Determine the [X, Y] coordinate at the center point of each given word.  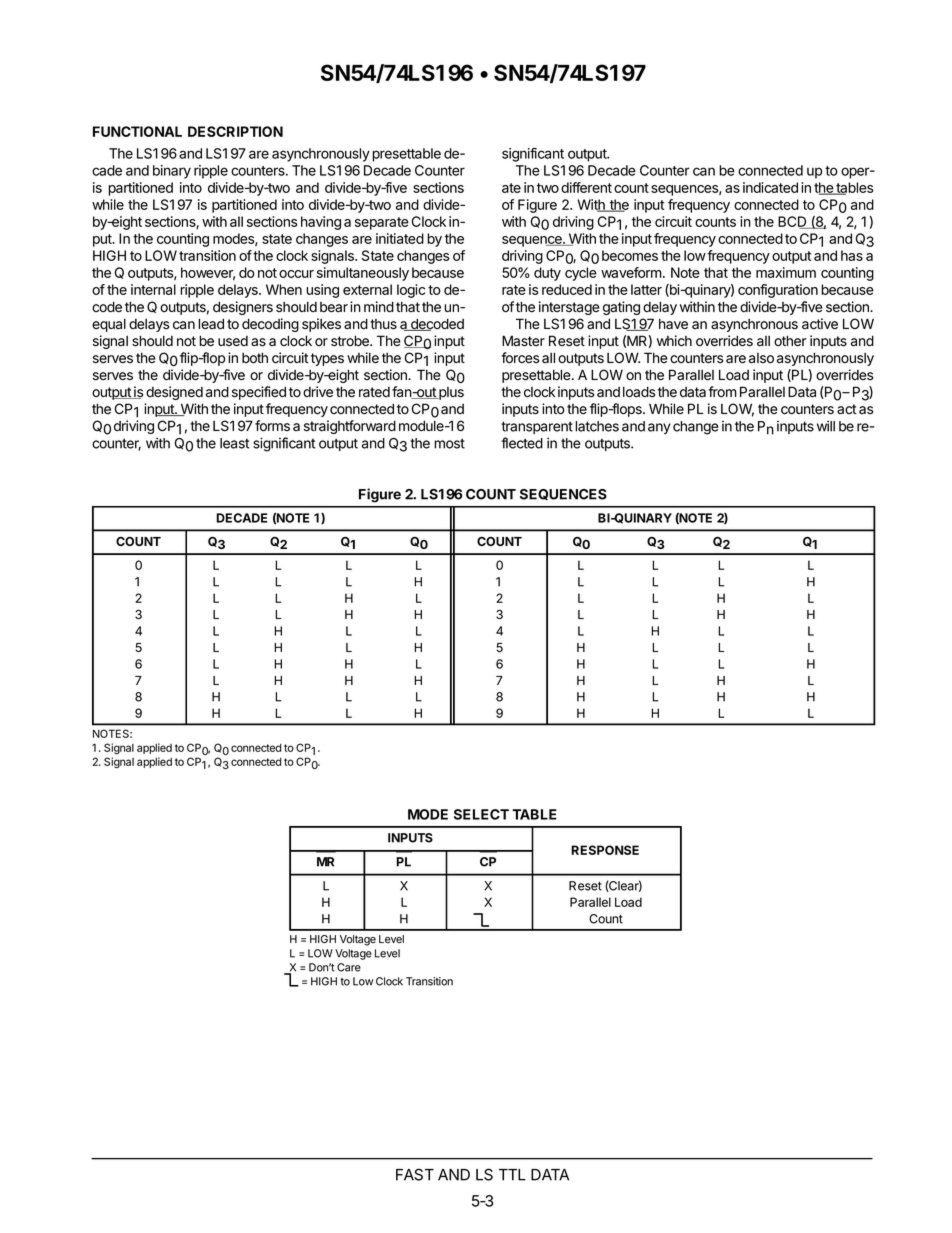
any [659, 428]
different [586, 187]
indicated [770, 187]
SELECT [481, 814]
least [234, 443]
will [826, 426]
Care [349, 967]
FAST [415, 1174]
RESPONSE [605, 850]
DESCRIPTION [235, 131]
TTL [512, 1175]
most [449, 443]
